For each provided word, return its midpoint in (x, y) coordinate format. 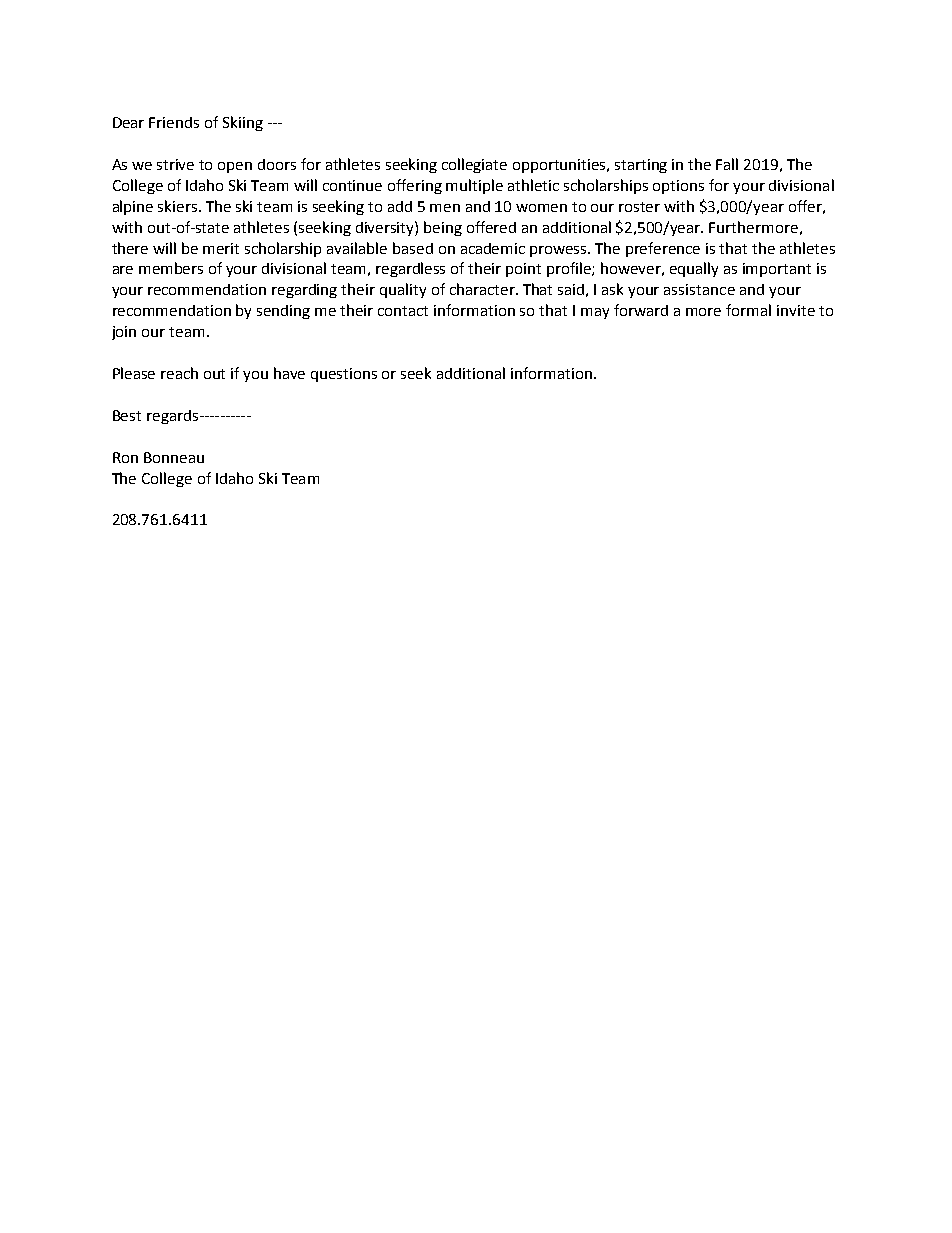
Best (127, 415)
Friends (174, 122)
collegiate (474, 165)
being (443, 228)
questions (344, 375)
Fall (727, 164)
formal (748, 310)
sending (283, 312)
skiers (179, 206)
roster (639, 207)
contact (403, 311)
